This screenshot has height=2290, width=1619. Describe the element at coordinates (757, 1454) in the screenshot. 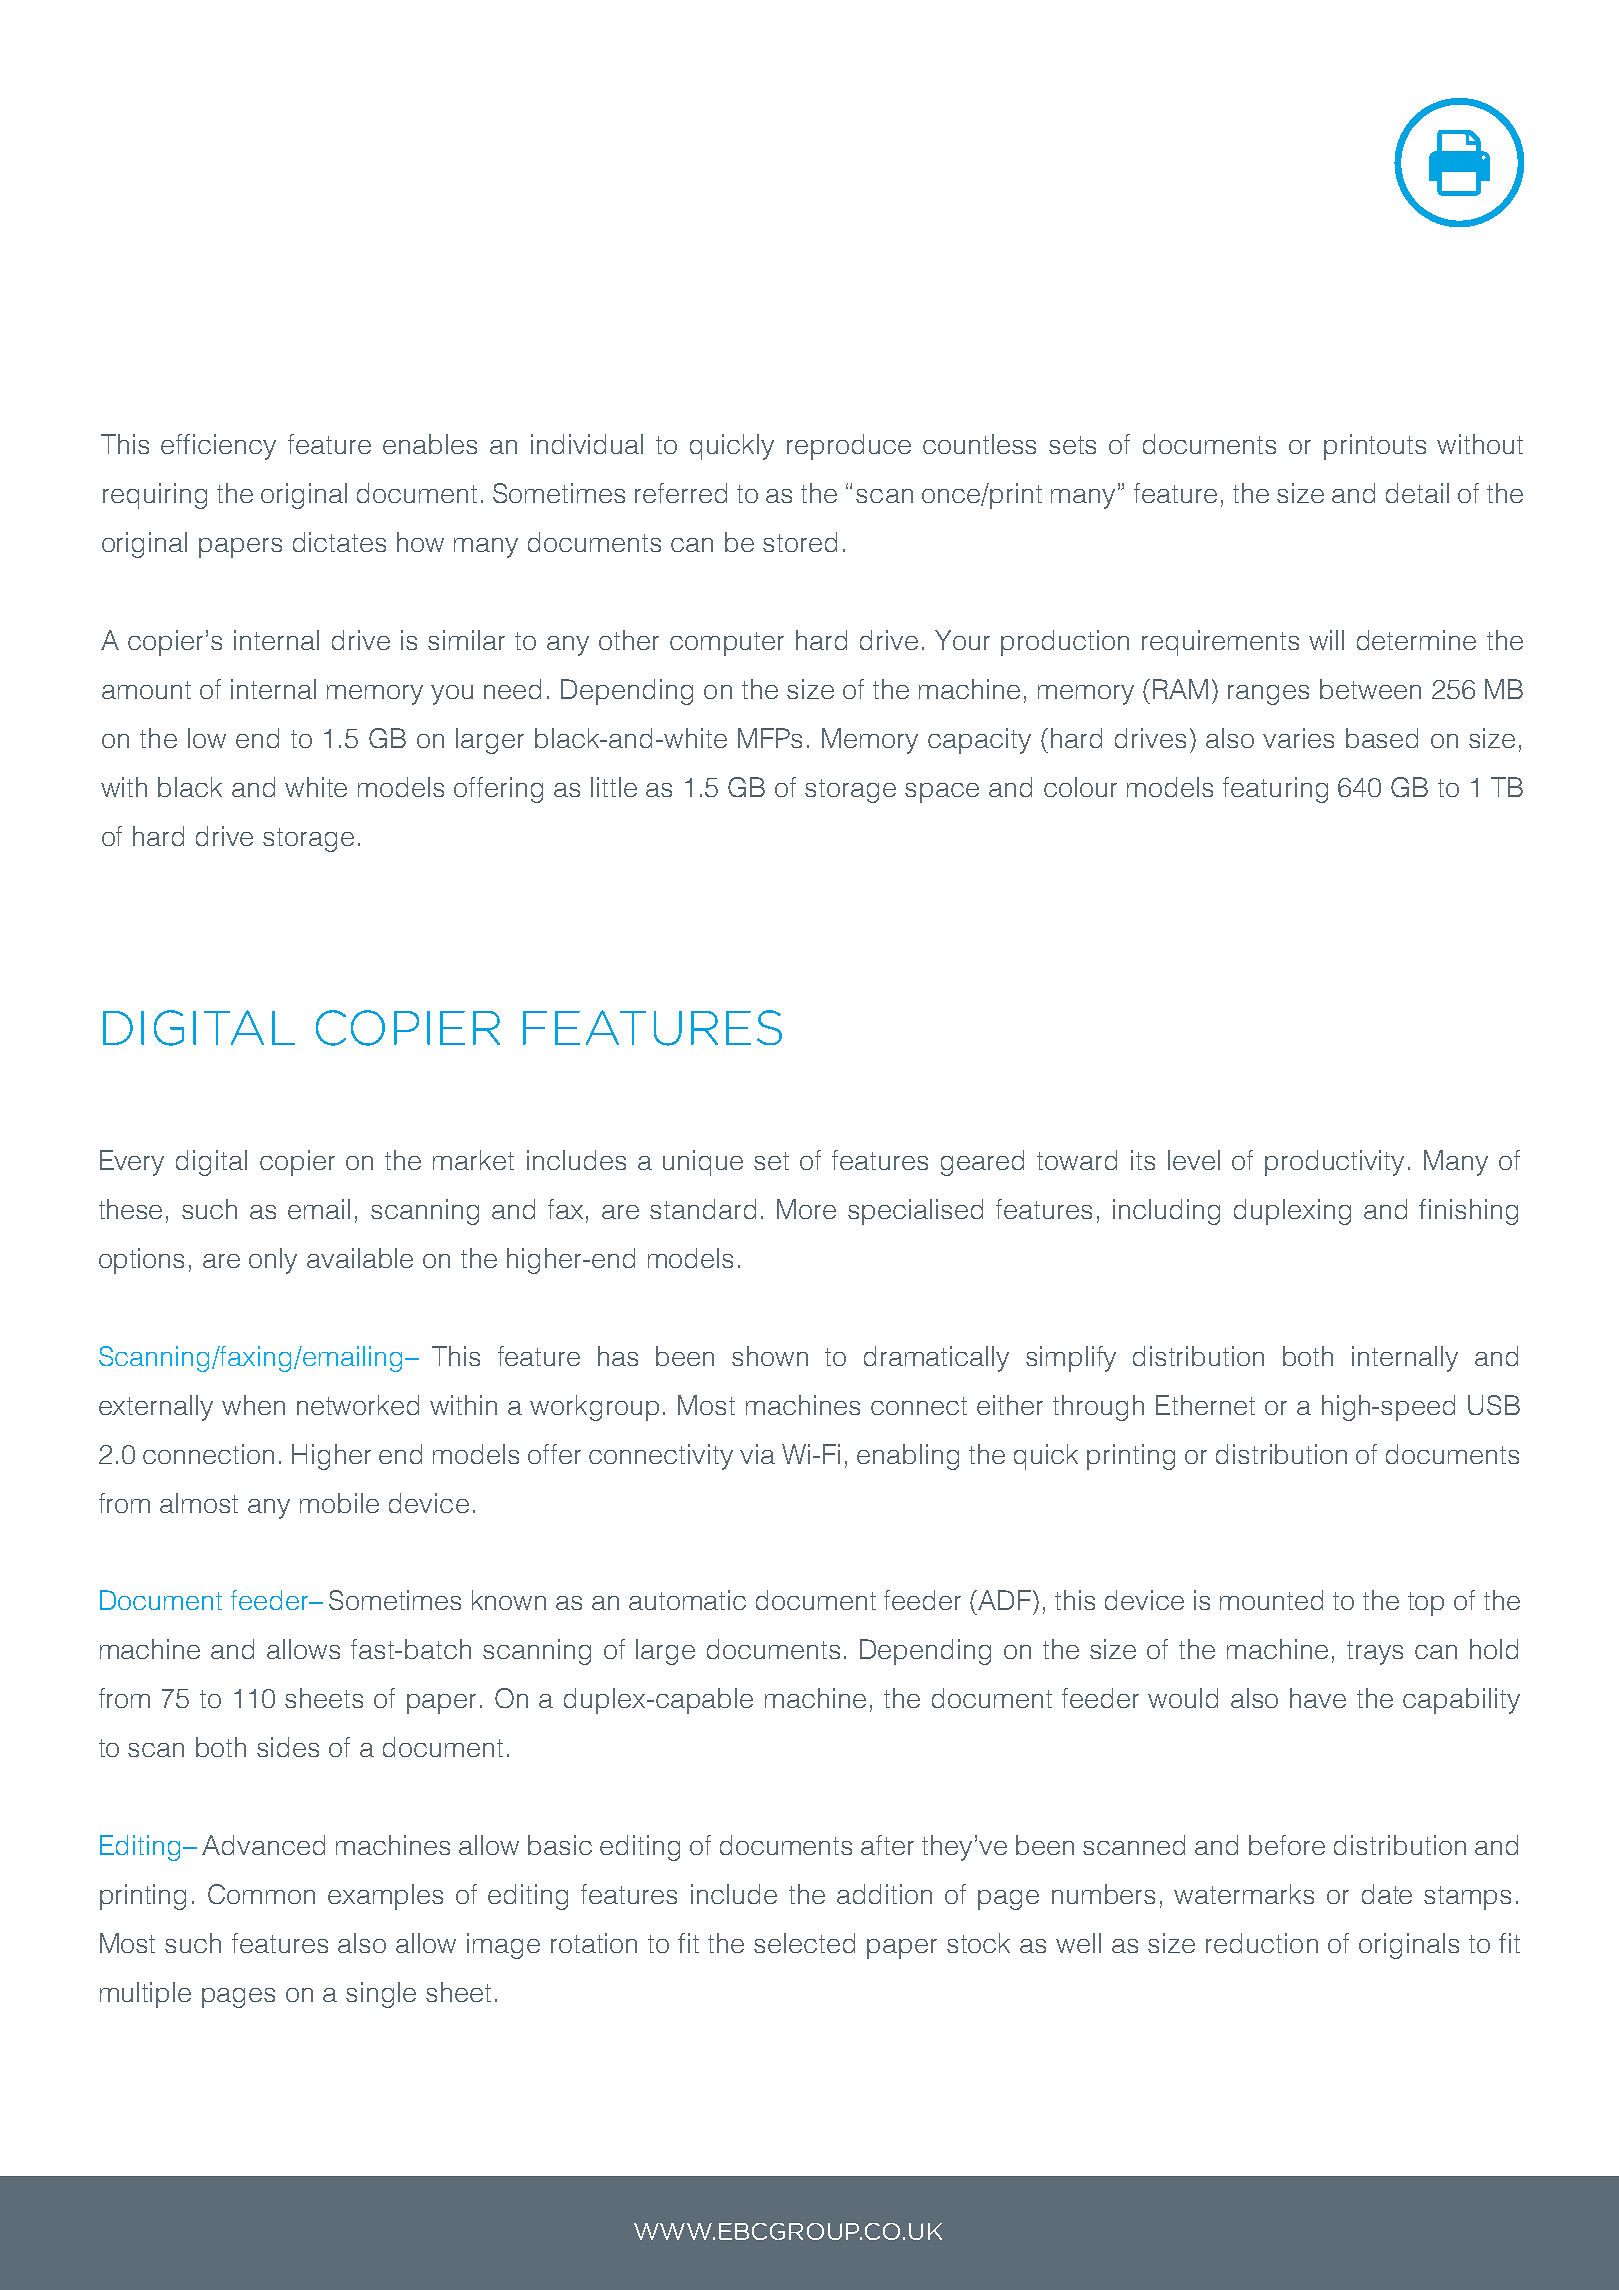

I see `via` at that location.
